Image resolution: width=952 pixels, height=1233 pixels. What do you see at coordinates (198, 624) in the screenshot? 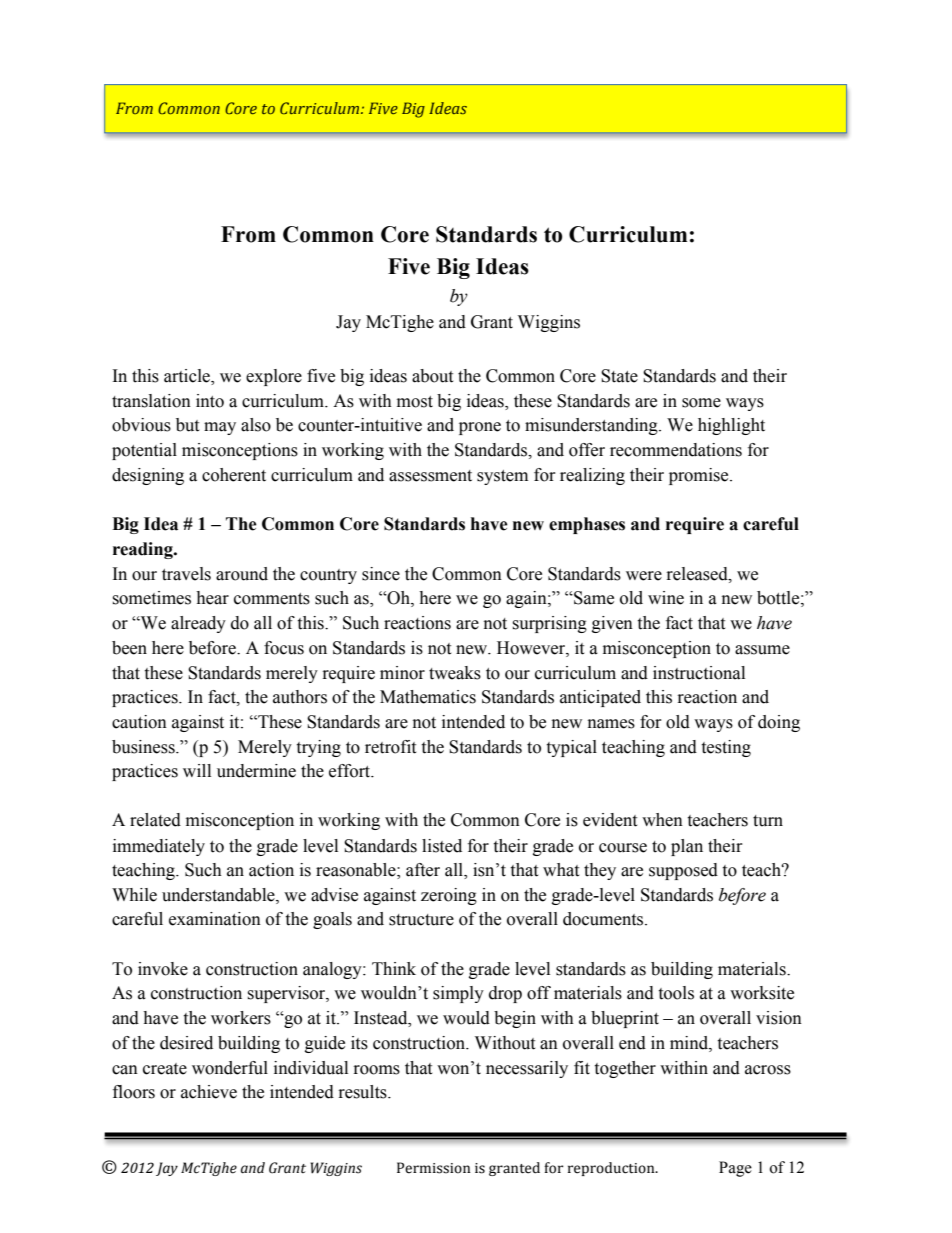
I see `already` at bounding box center [198, 624].
